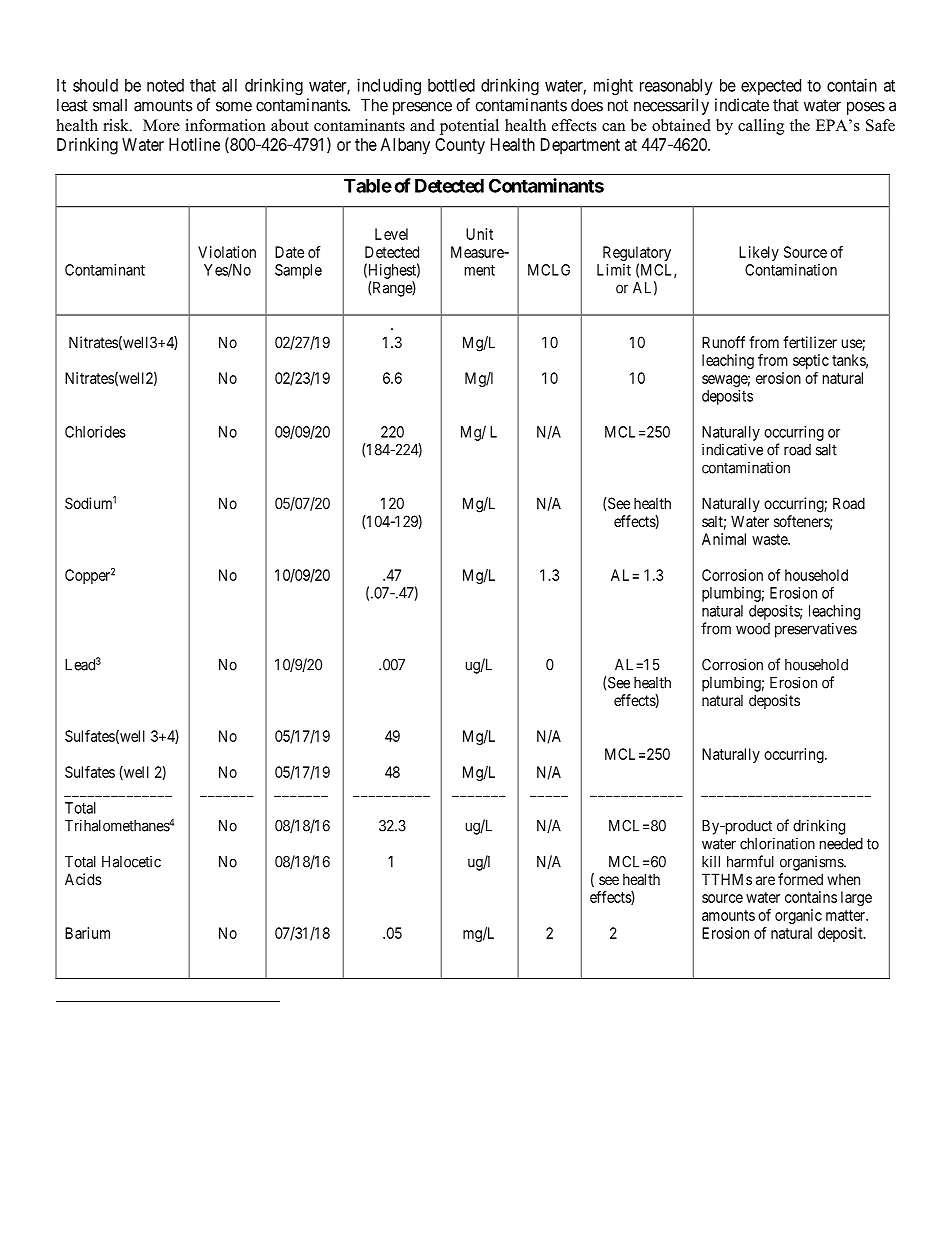  I want to click on septic, so click(811, 361).
